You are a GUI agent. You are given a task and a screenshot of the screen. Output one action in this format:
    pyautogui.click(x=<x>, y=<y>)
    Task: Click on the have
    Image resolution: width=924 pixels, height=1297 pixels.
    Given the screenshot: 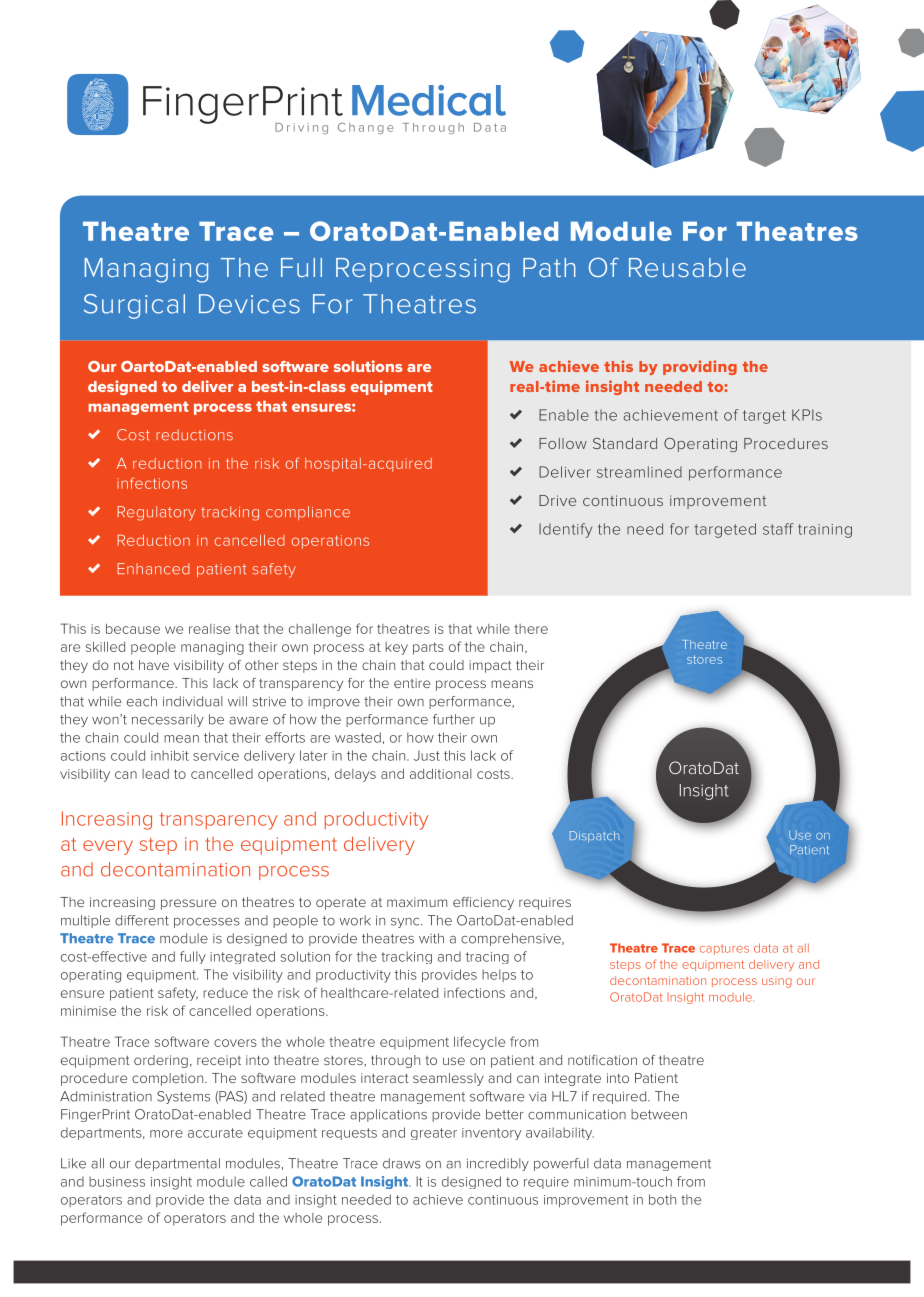 What is the action you would take?
    pyautogui.click(x=154, y=665)
